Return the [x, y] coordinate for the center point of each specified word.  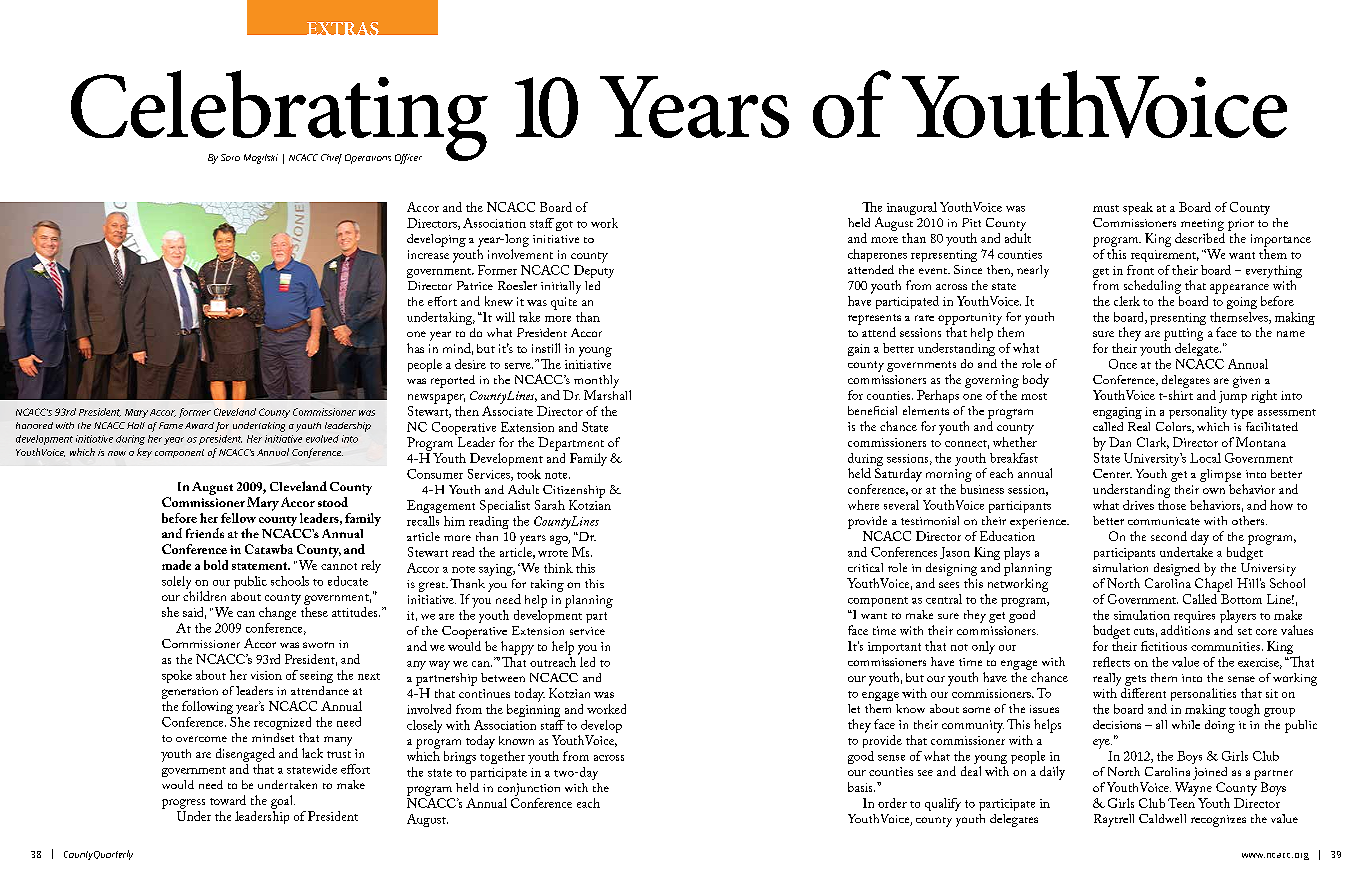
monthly [596, 381]
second [1169, 536]
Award [199, 425]
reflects [1111, 662]
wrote [553, 553]
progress [183, 804]
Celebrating [279, 116]
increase [428, 254]
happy [517, 648]
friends [205, 533]
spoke [177, 676]
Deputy [594, 271]
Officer [408, 159]
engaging [1117, 413]
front [1140, 270]
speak [1138, 208]
